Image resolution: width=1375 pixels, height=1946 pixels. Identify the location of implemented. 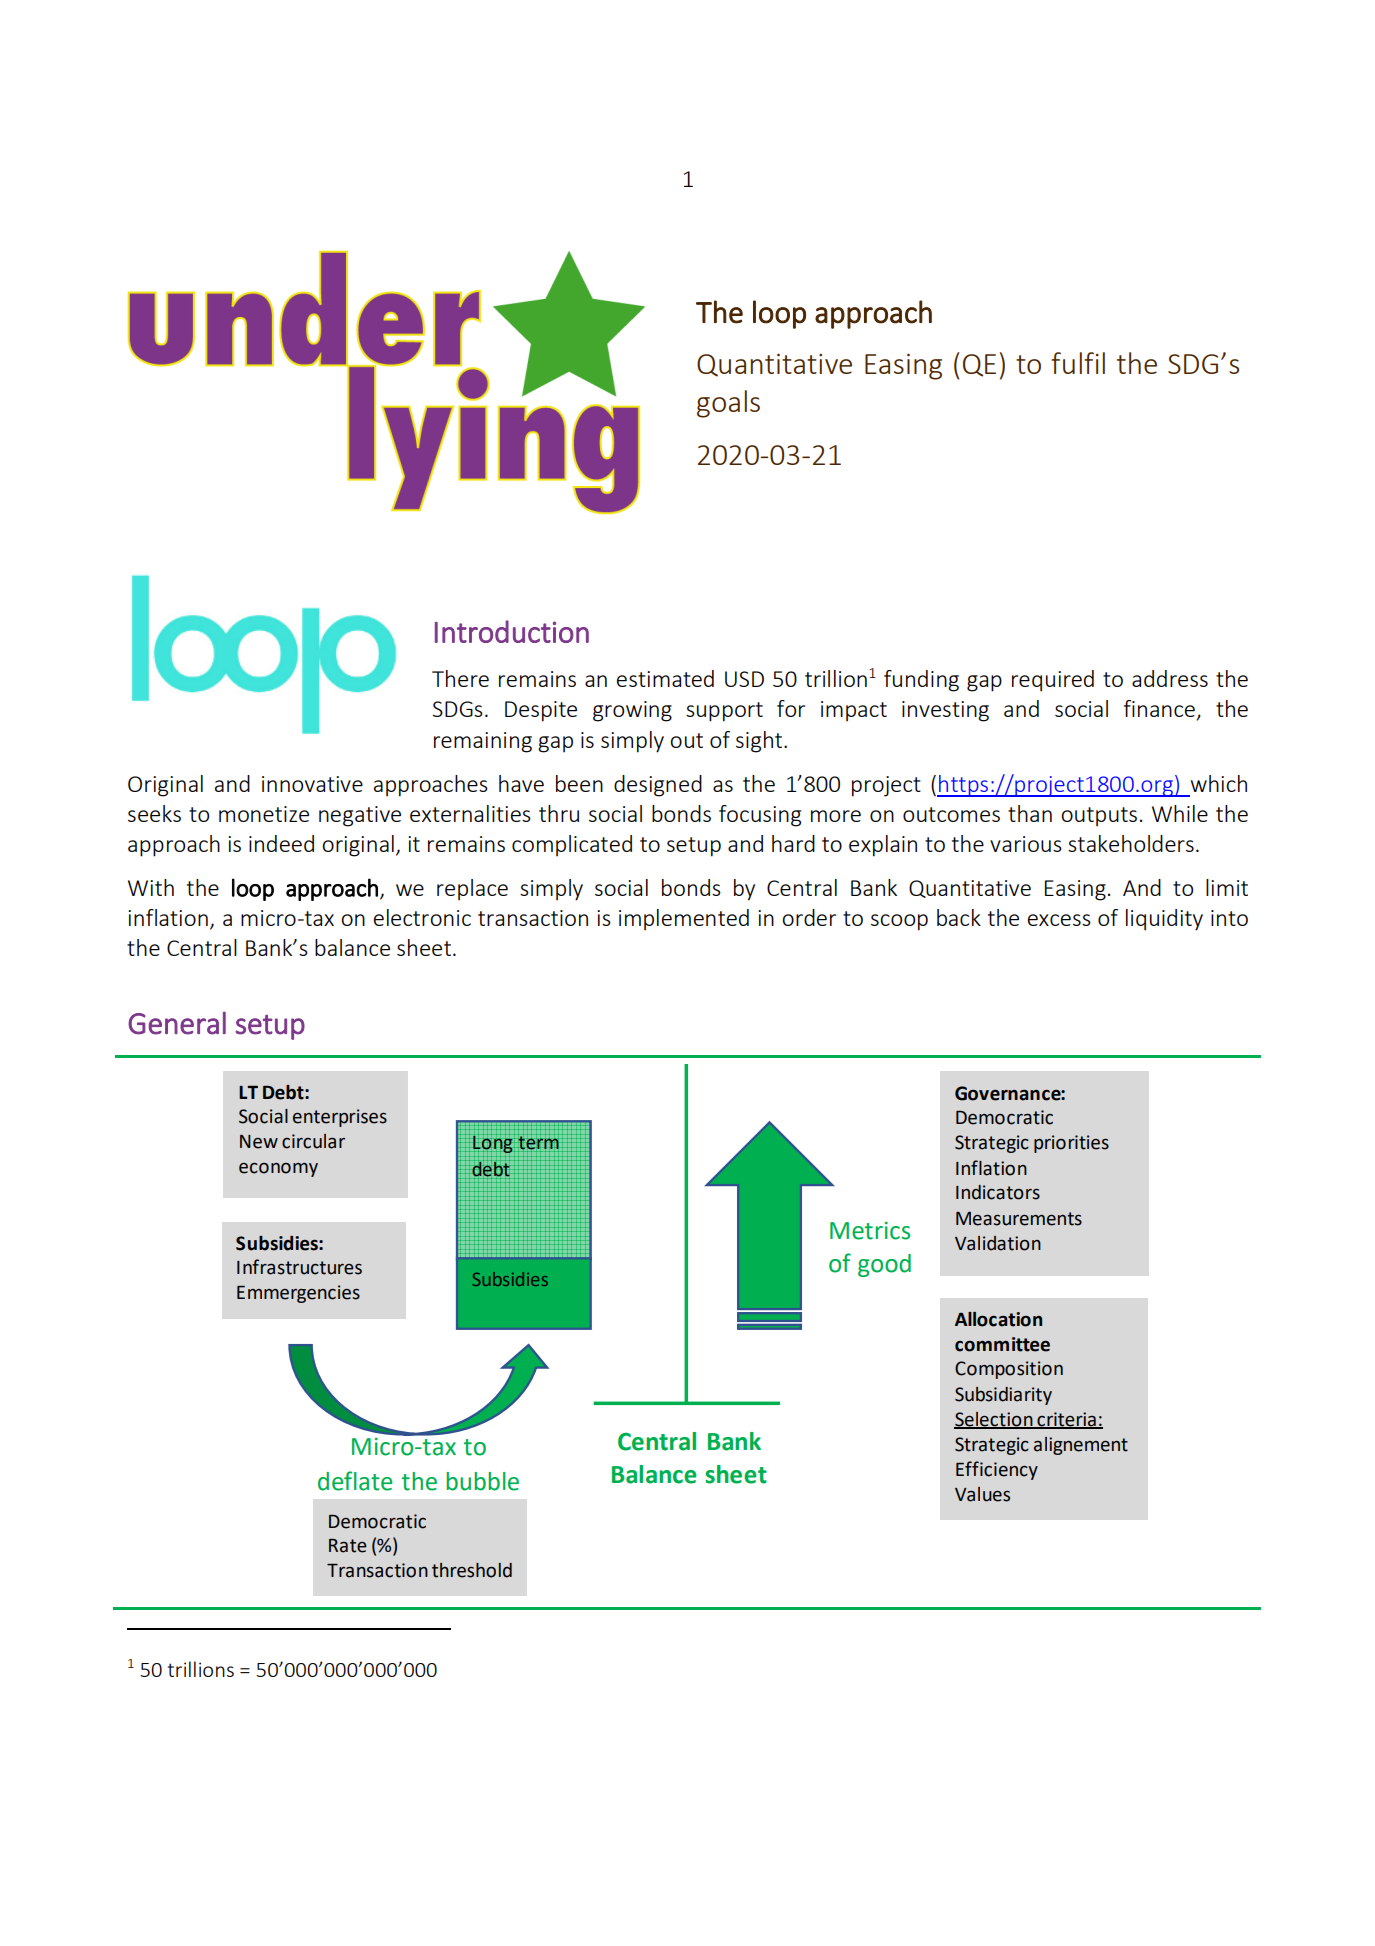
(684, 920).
